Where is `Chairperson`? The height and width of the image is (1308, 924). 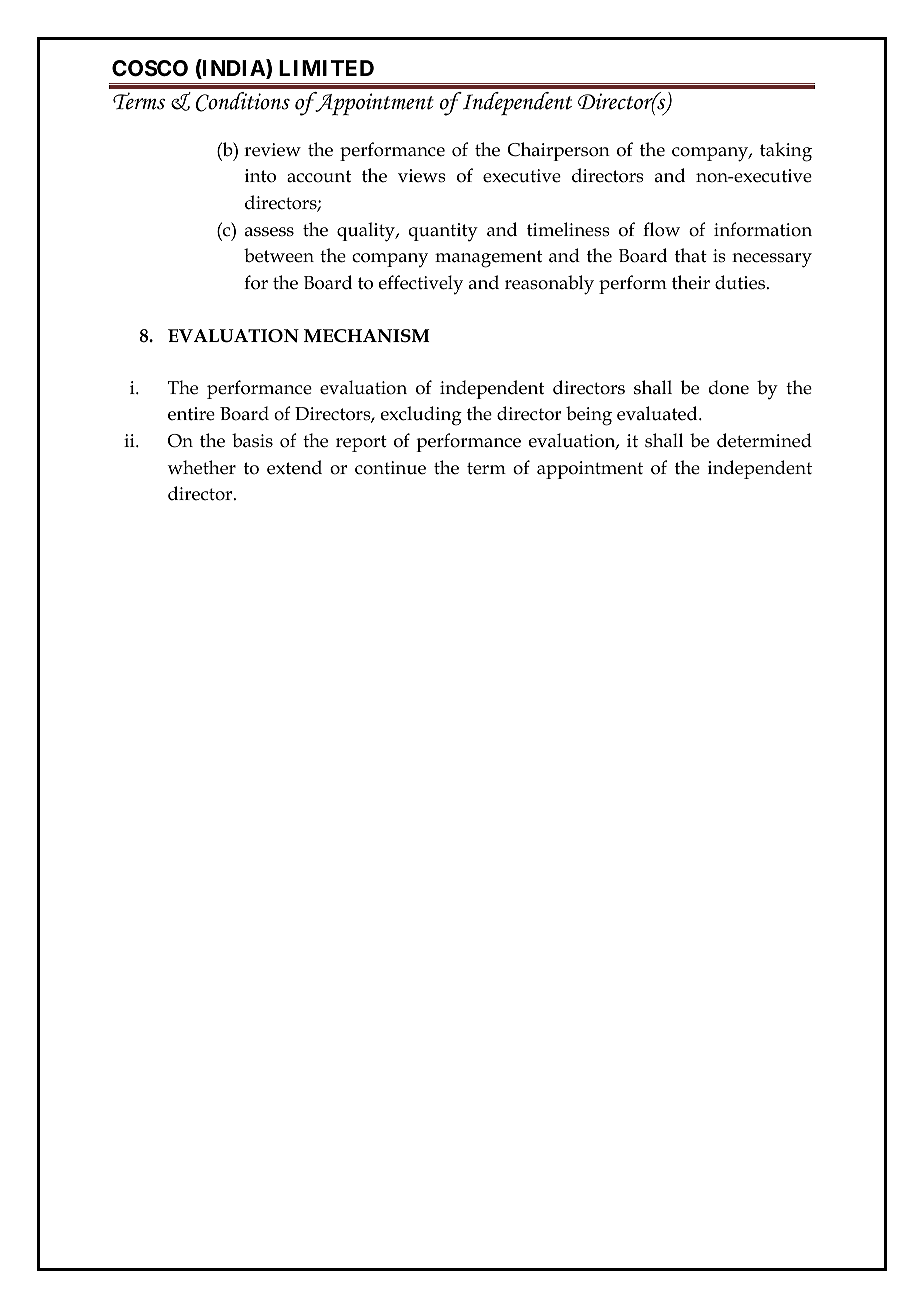
Chairperson is located at coordinates (558, 151).
